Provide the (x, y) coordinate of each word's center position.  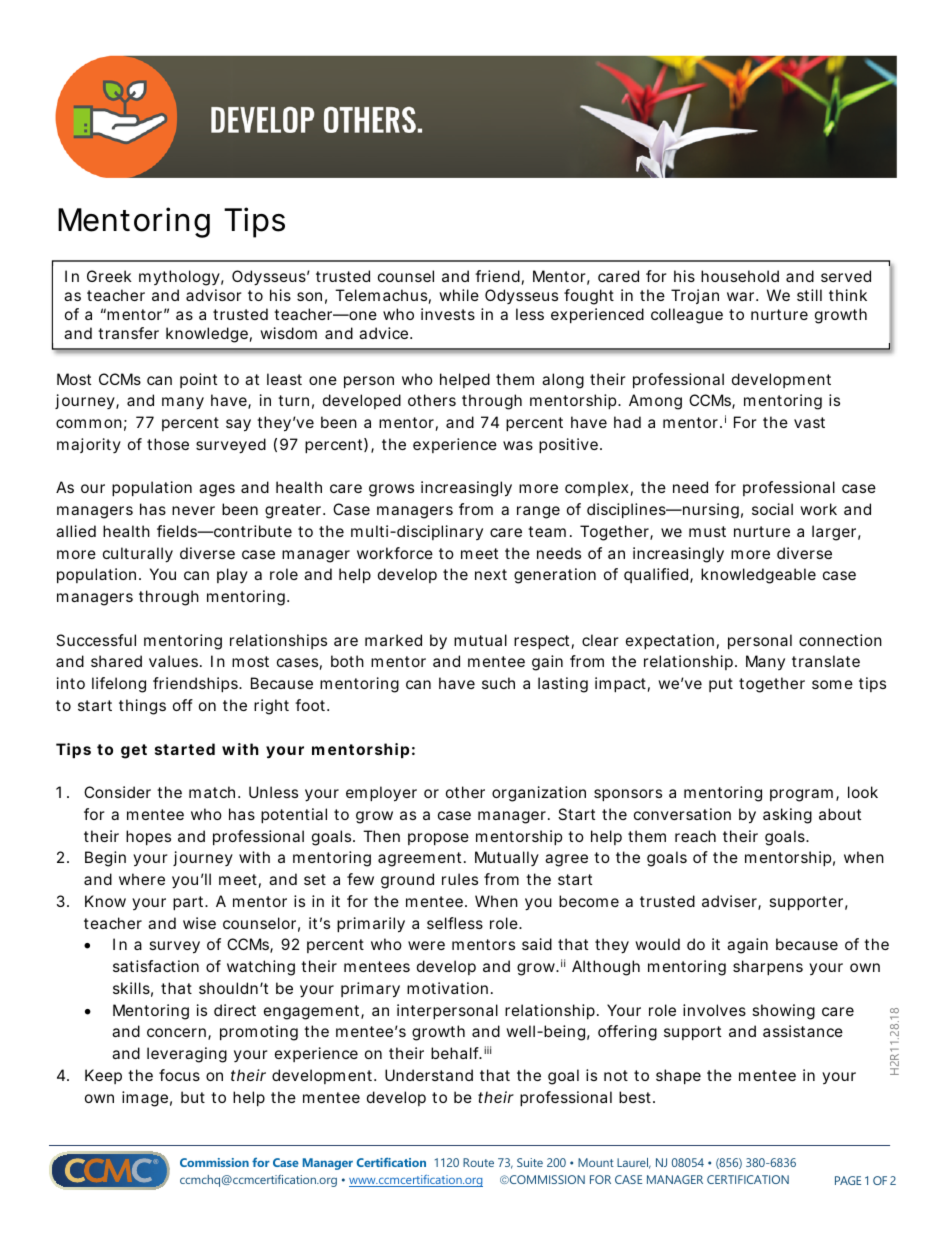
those (168, 444)
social (772, 509)
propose (438, 839)
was (518, 445)
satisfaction (156, 966)
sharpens (768, 967)
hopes (148, 837)
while (459, 295)
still (809, 295)
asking (787, 816)
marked (393, 640)
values (175, 661)
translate (826, 661)
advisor (214, 295)
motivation (447, 988)
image (145, 1099)
